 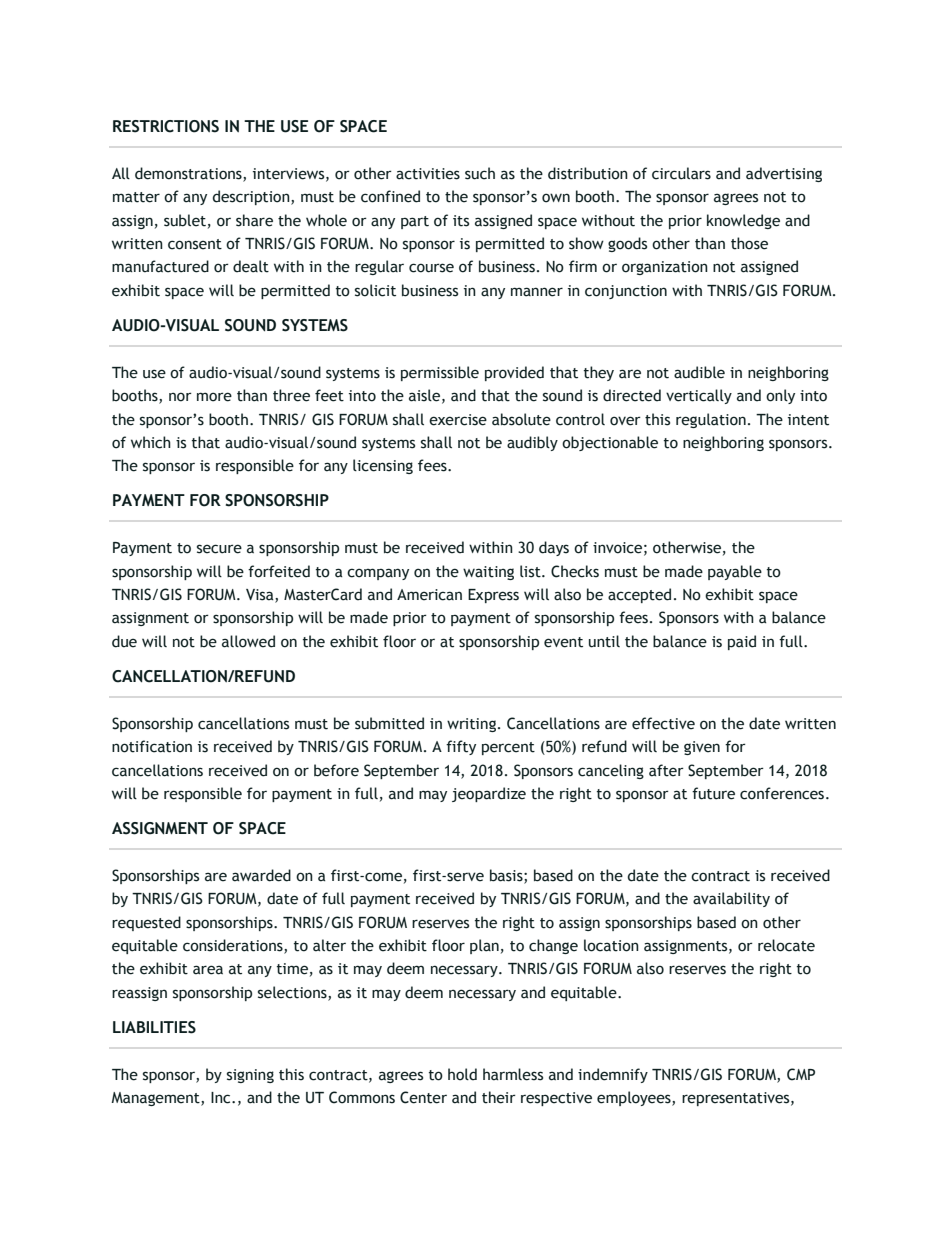 I want to click on paid, so click(x=742, y=642).
